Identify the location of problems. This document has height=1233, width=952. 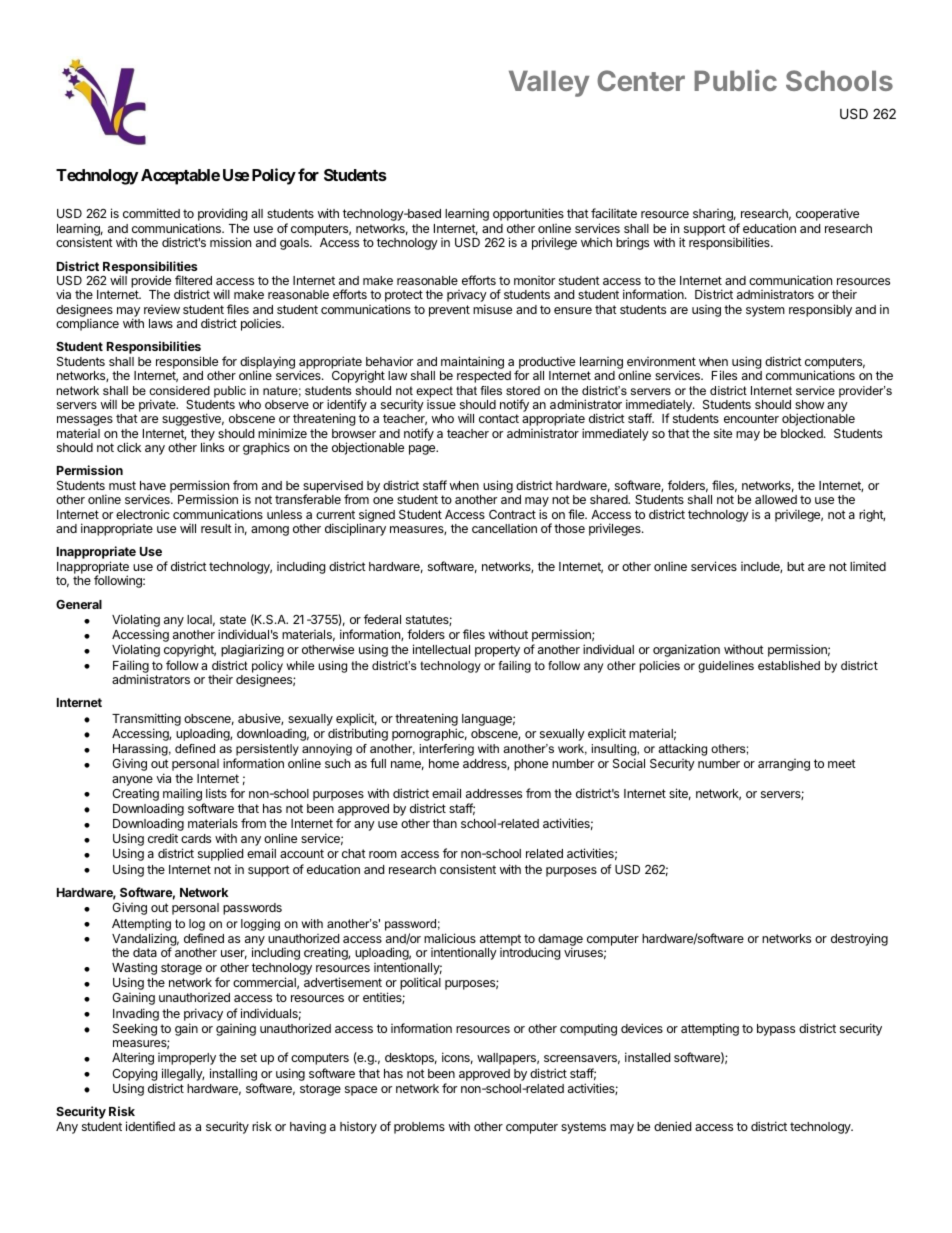
(419, 1128).
